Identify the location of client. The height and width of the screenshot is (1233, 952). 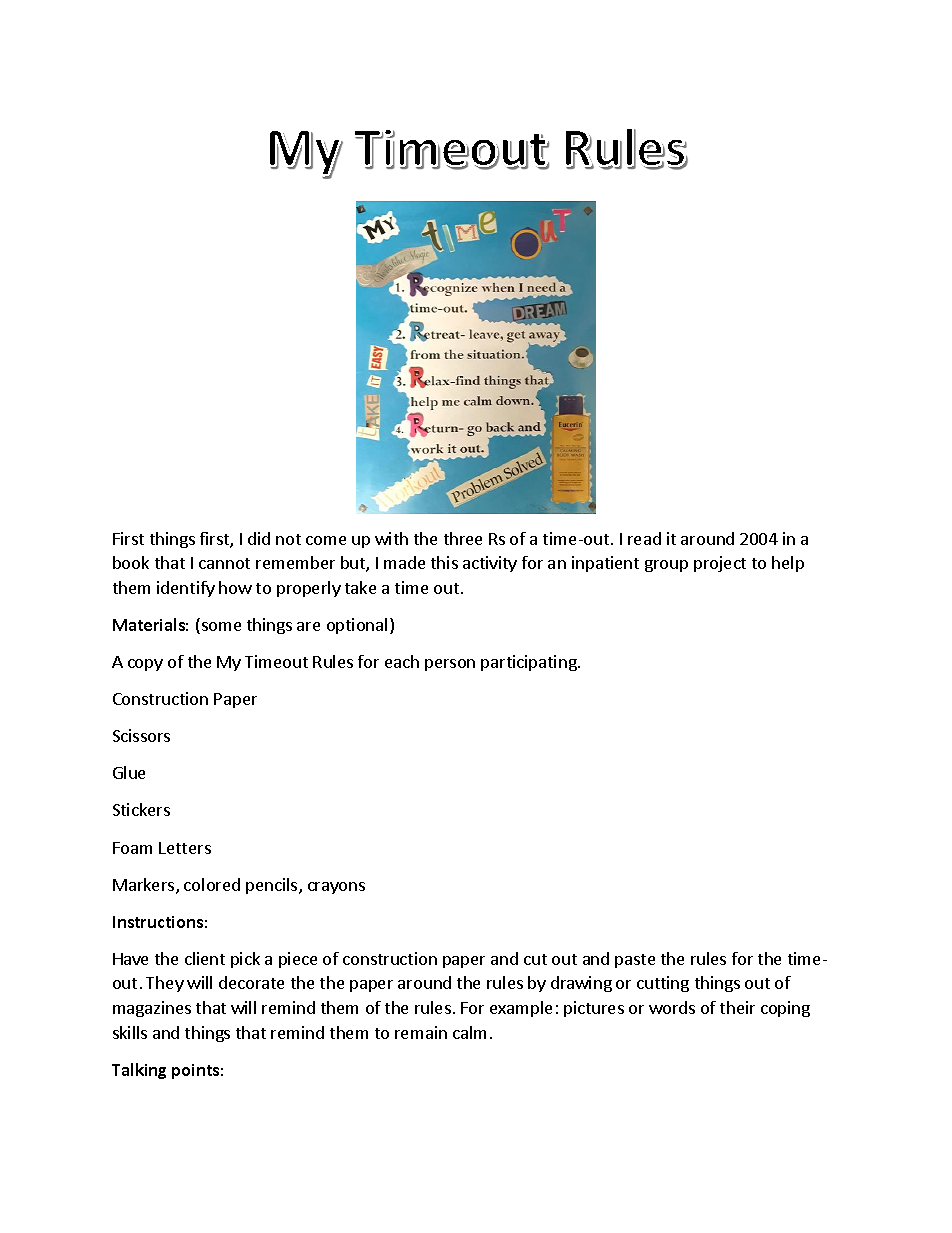
(205, 958).
